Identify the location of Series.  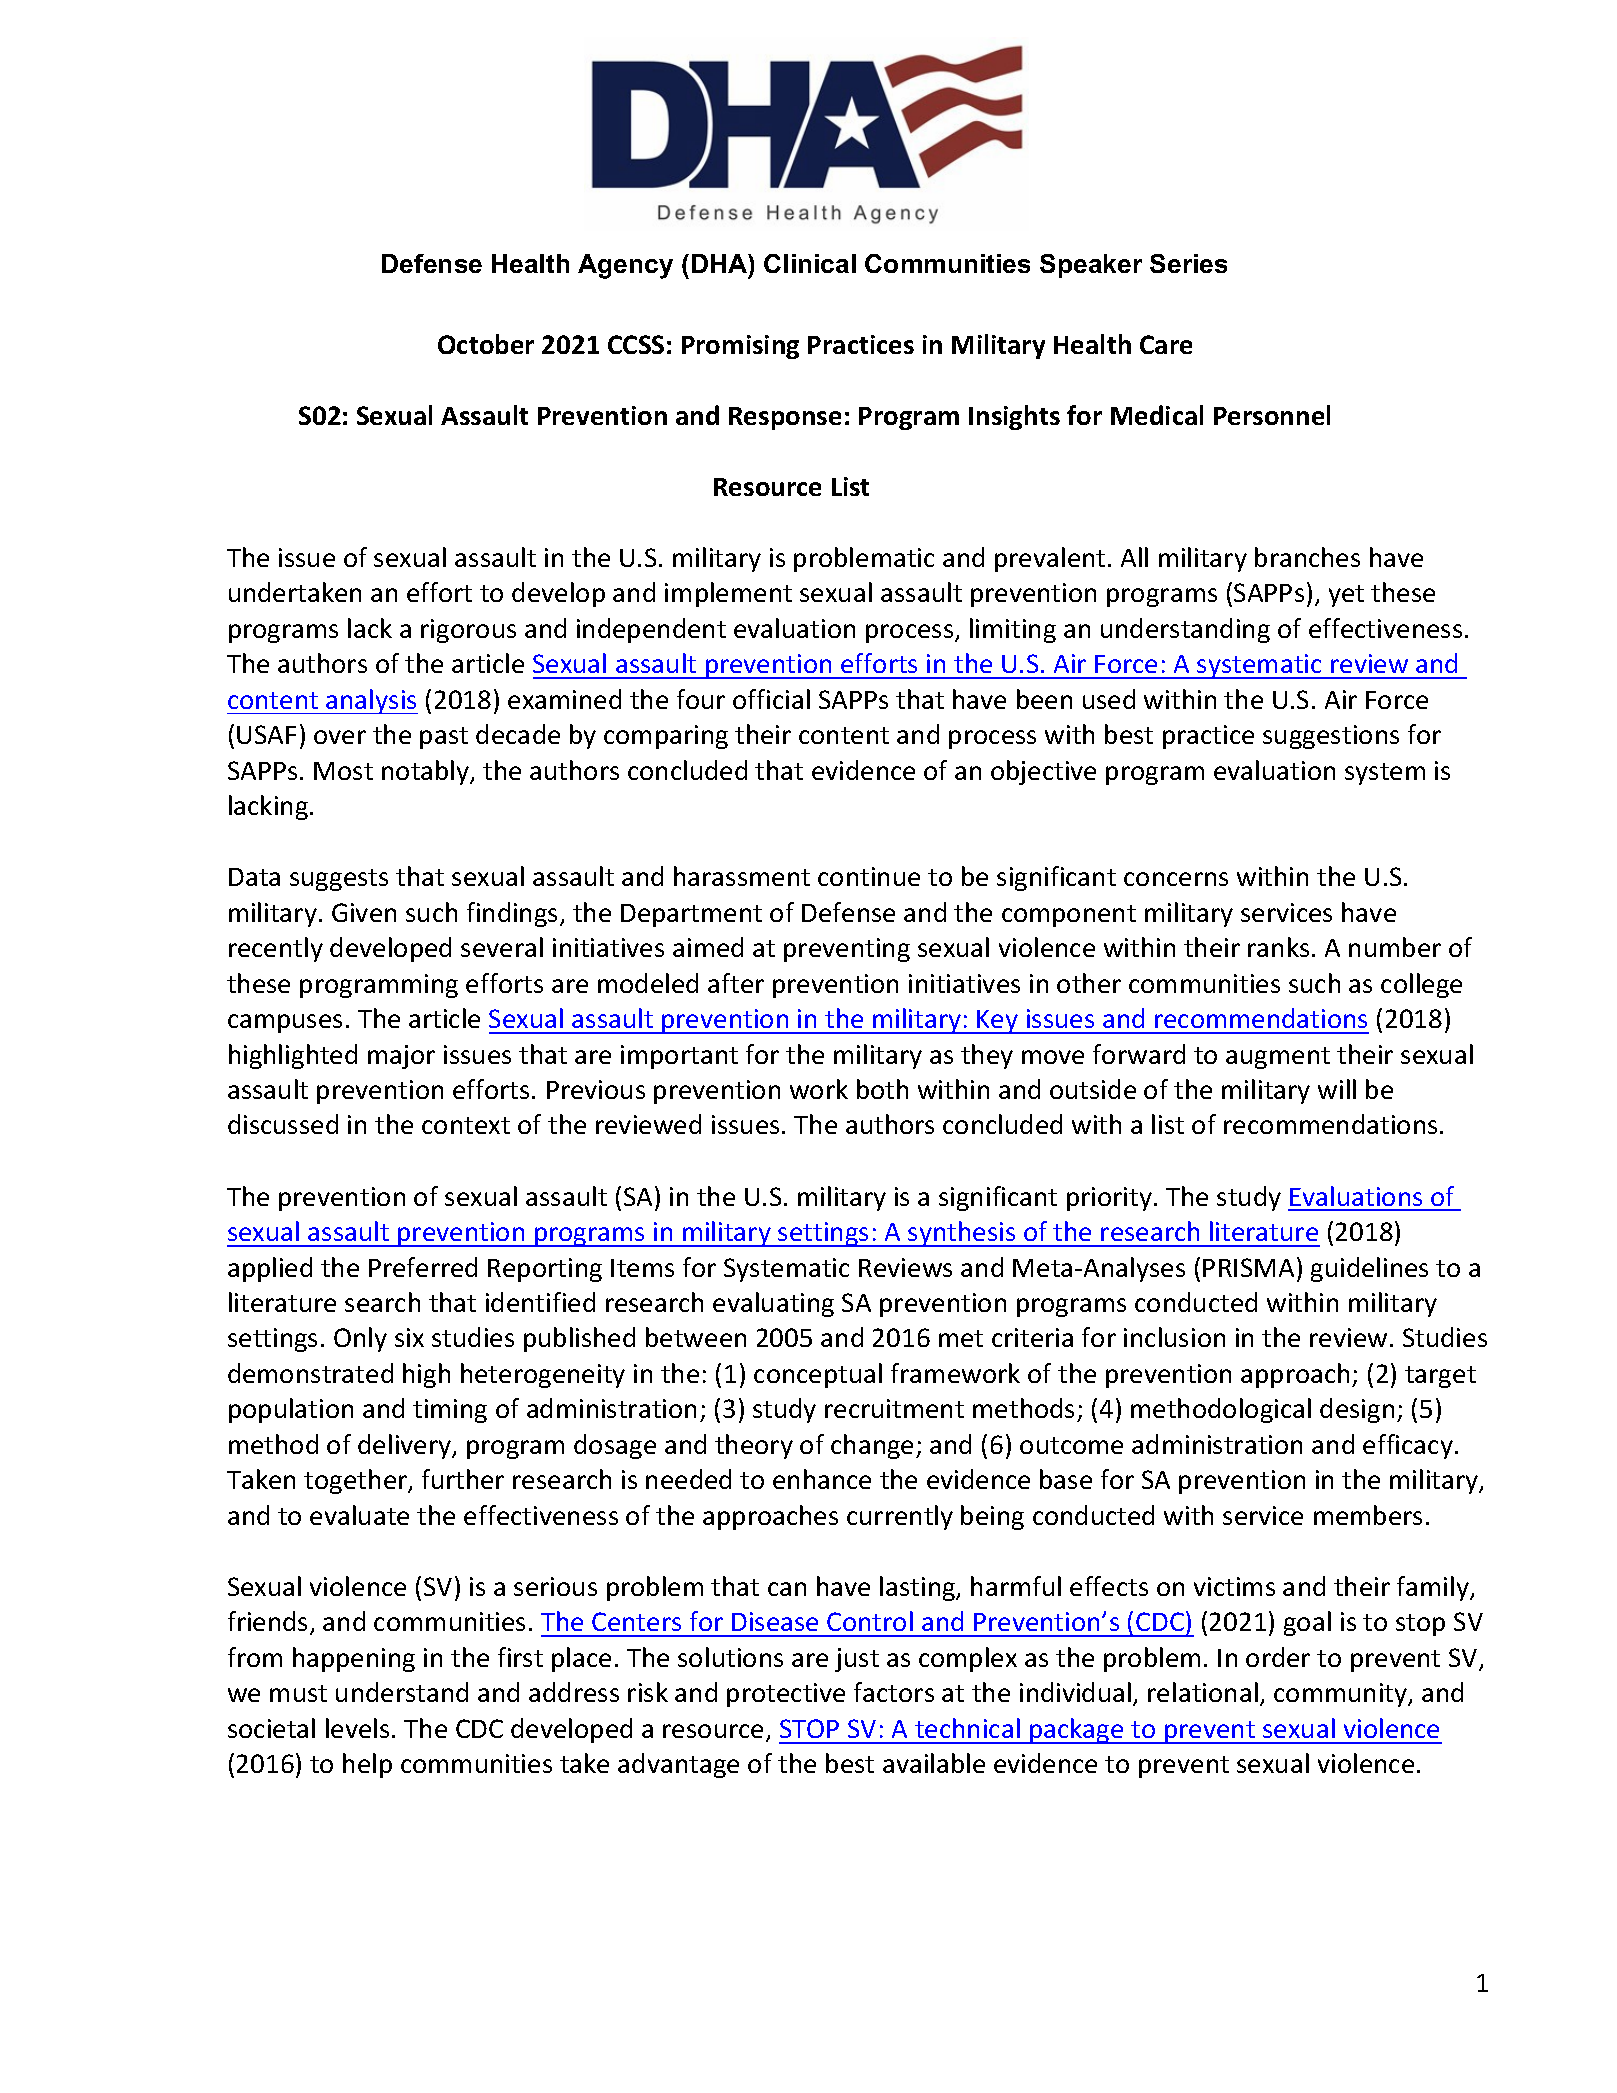
(1188, 263).
